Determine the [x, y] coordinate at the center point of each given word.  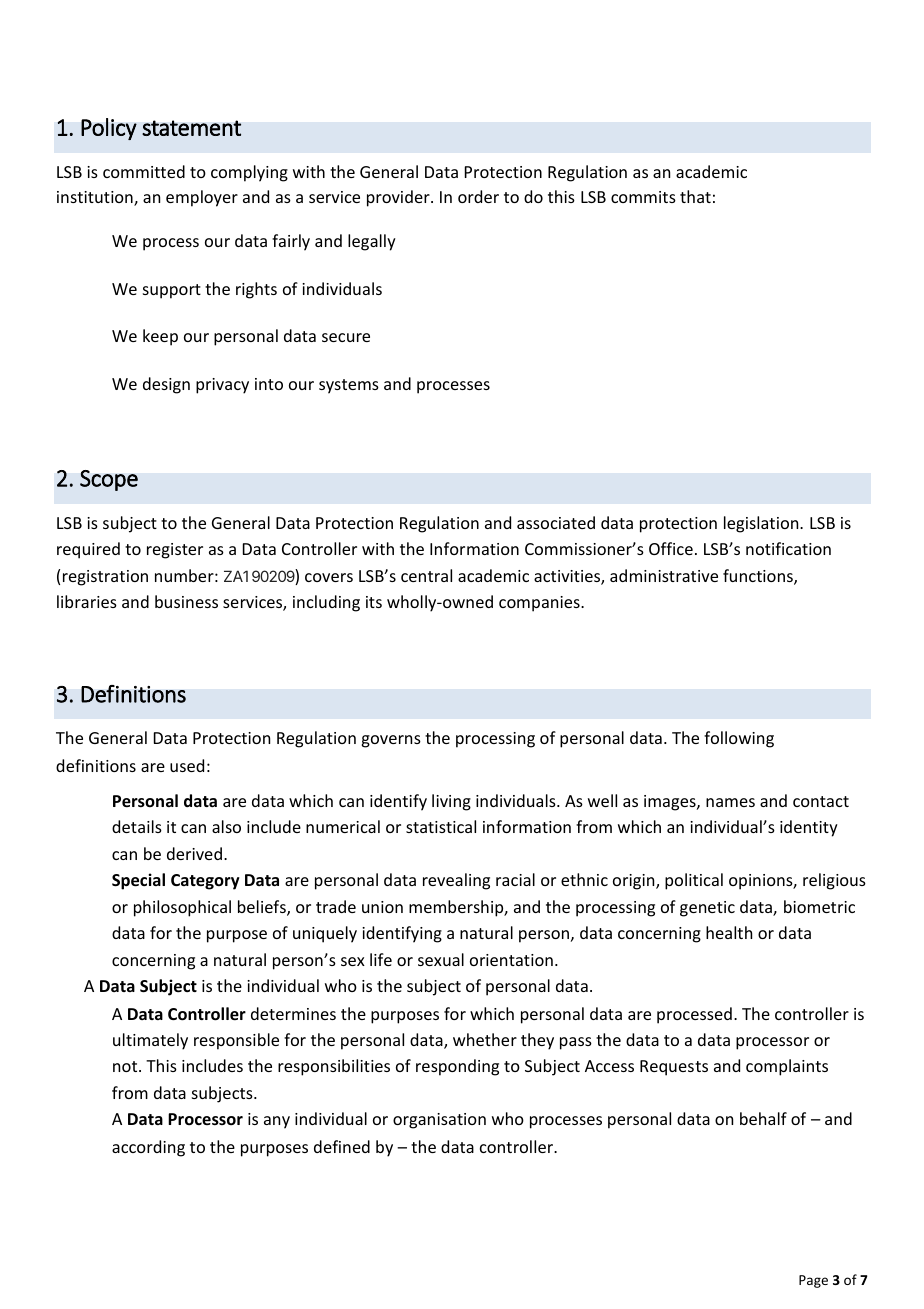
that [695, 196]
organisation [439, 1121]
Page [813, 1281]
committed [144, 171]
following [739, 739]
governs [391, 741]
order [478, 196]
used [187, 765]
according [148, 1148]
